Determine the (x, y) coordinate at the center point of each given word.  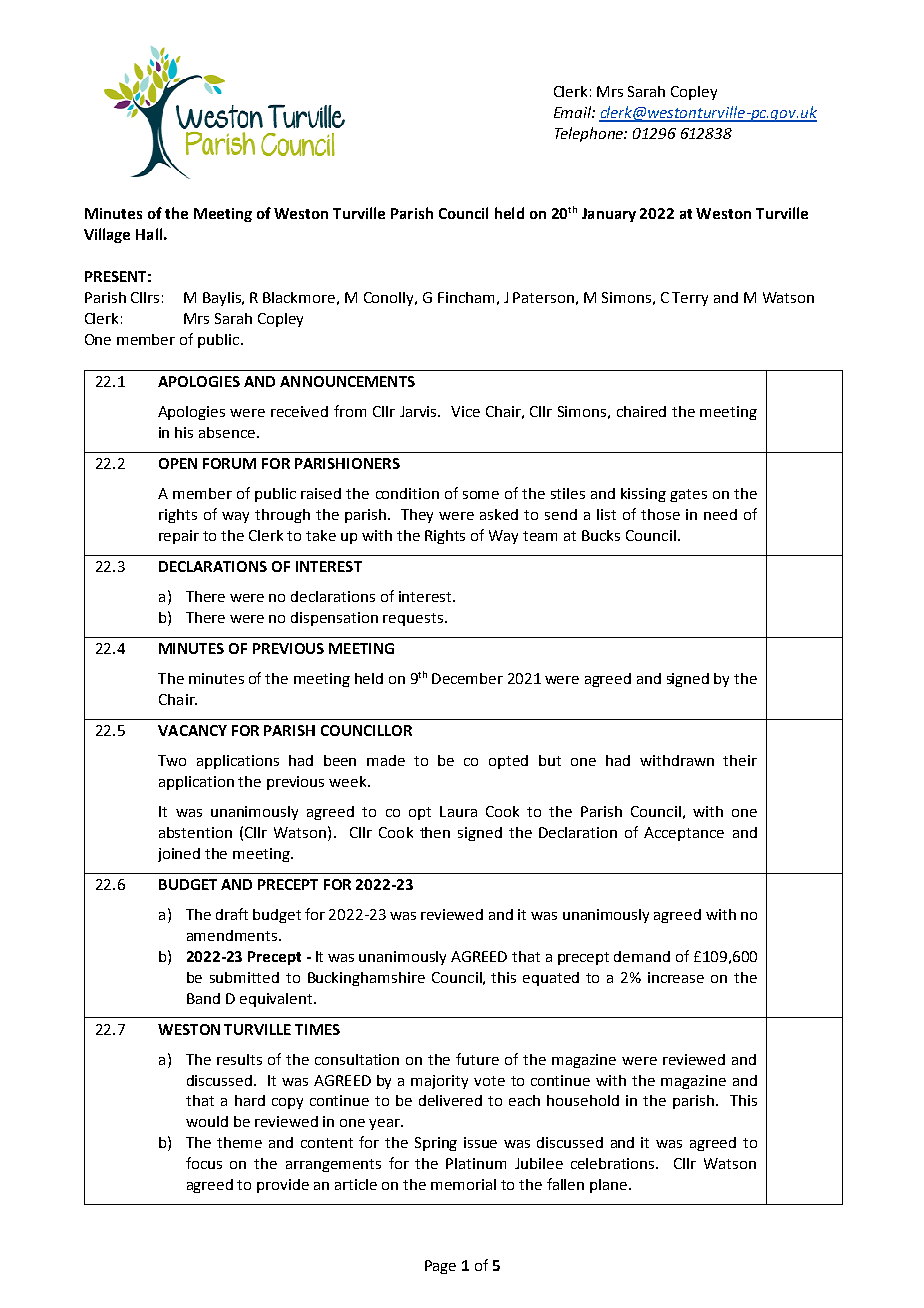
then (435, 832)
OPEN (178, 463)
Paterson (543, 297)
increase (676, 977)
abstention (195, 832)
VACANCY (192, 730)
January (609, 215)
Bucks (601, 535)
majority (439, 1082)
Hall (149, 234)
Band (203, 998)
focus (204, 1163)
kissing (643, 495)
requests (413, 619)
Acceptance (684, 834)
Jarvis (420, 411)
